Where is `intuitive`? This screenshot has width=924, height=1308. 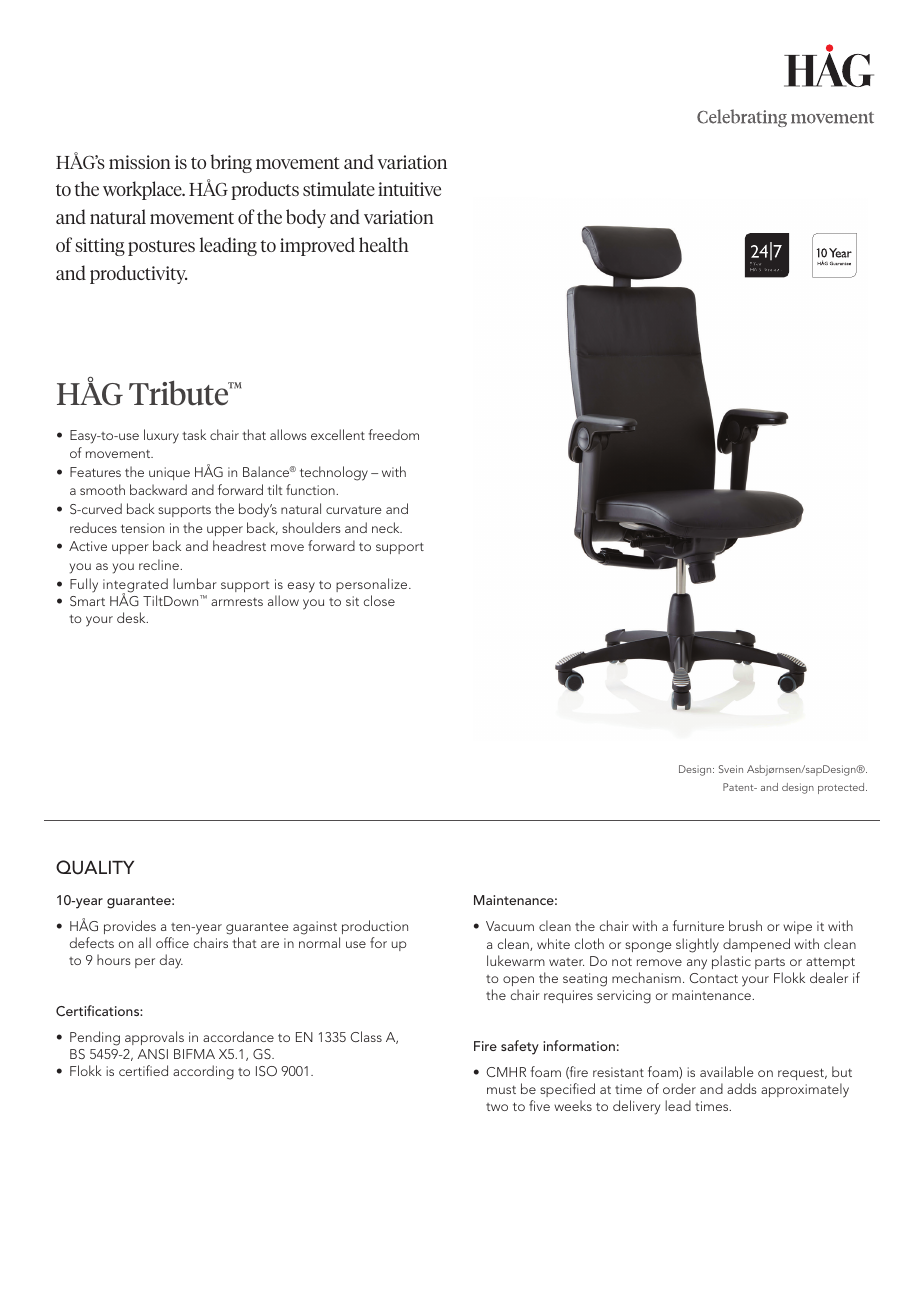
intuitive is located at coordinates (409, 189).
